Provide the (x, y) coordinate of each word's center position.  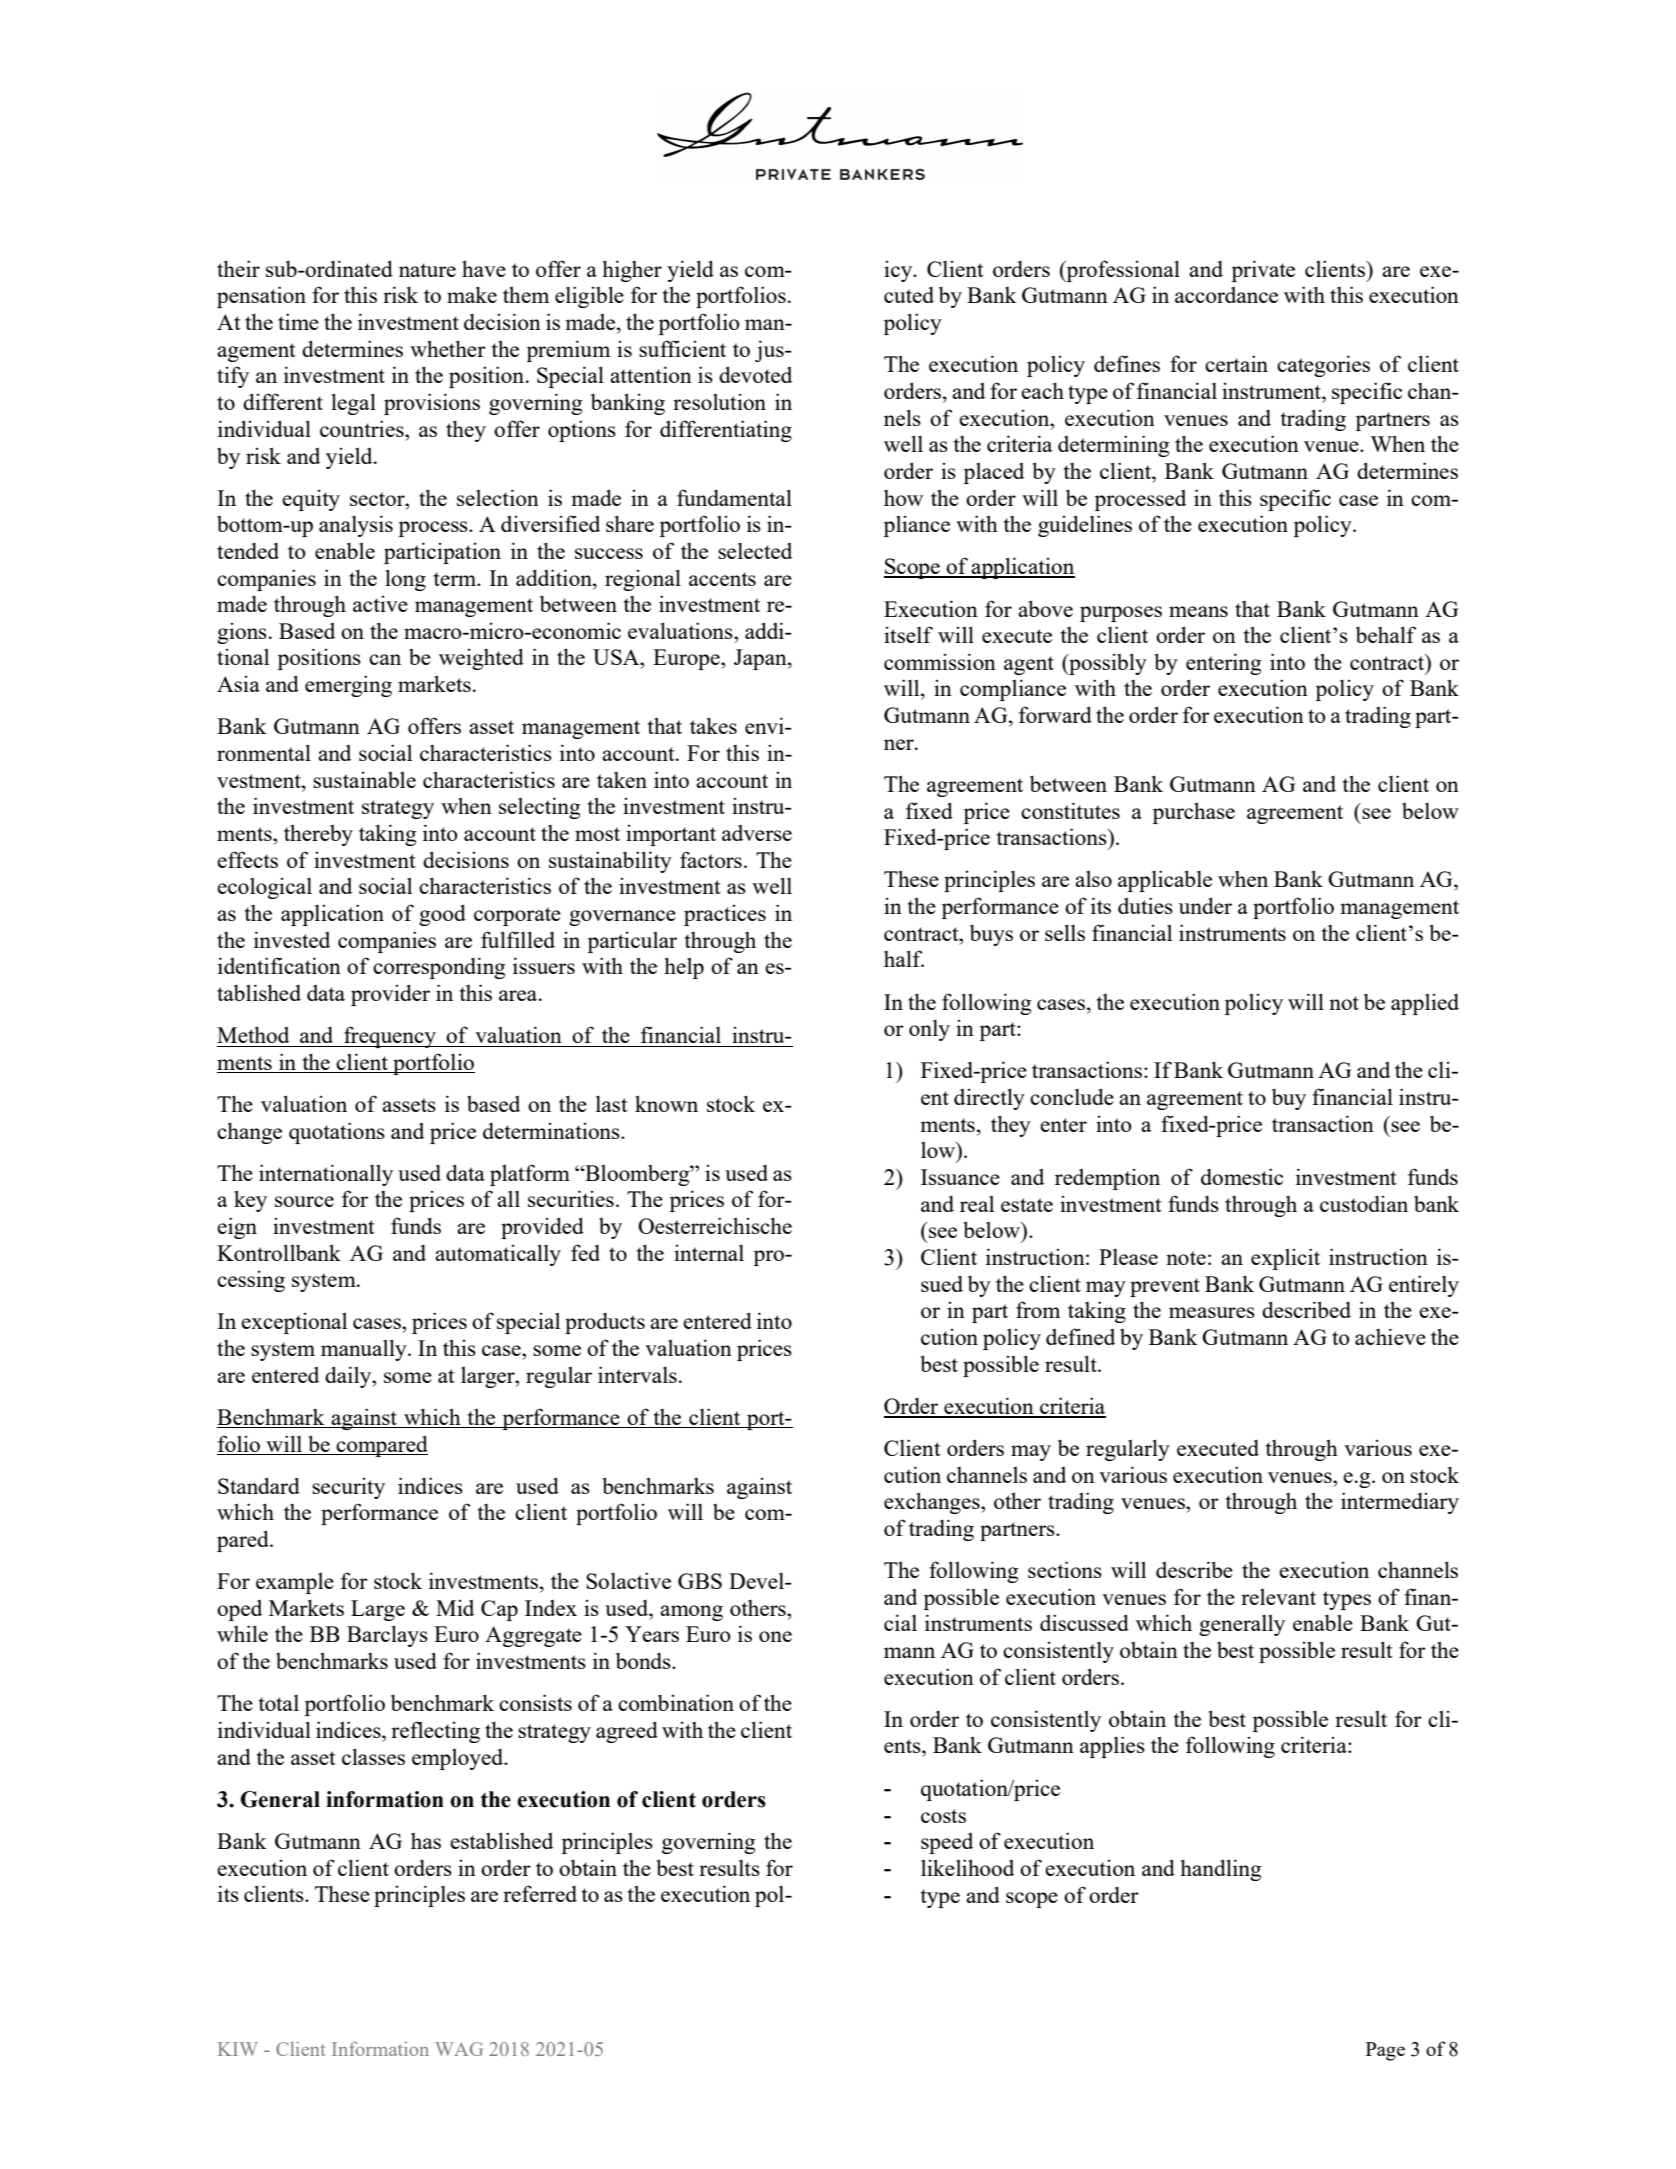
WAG (459, 2049)
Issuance (960, 1177)
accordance (1226, 295)
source (304, 1201)
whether (448, 348)
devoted (755, 374)
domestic (1242, 1176)
